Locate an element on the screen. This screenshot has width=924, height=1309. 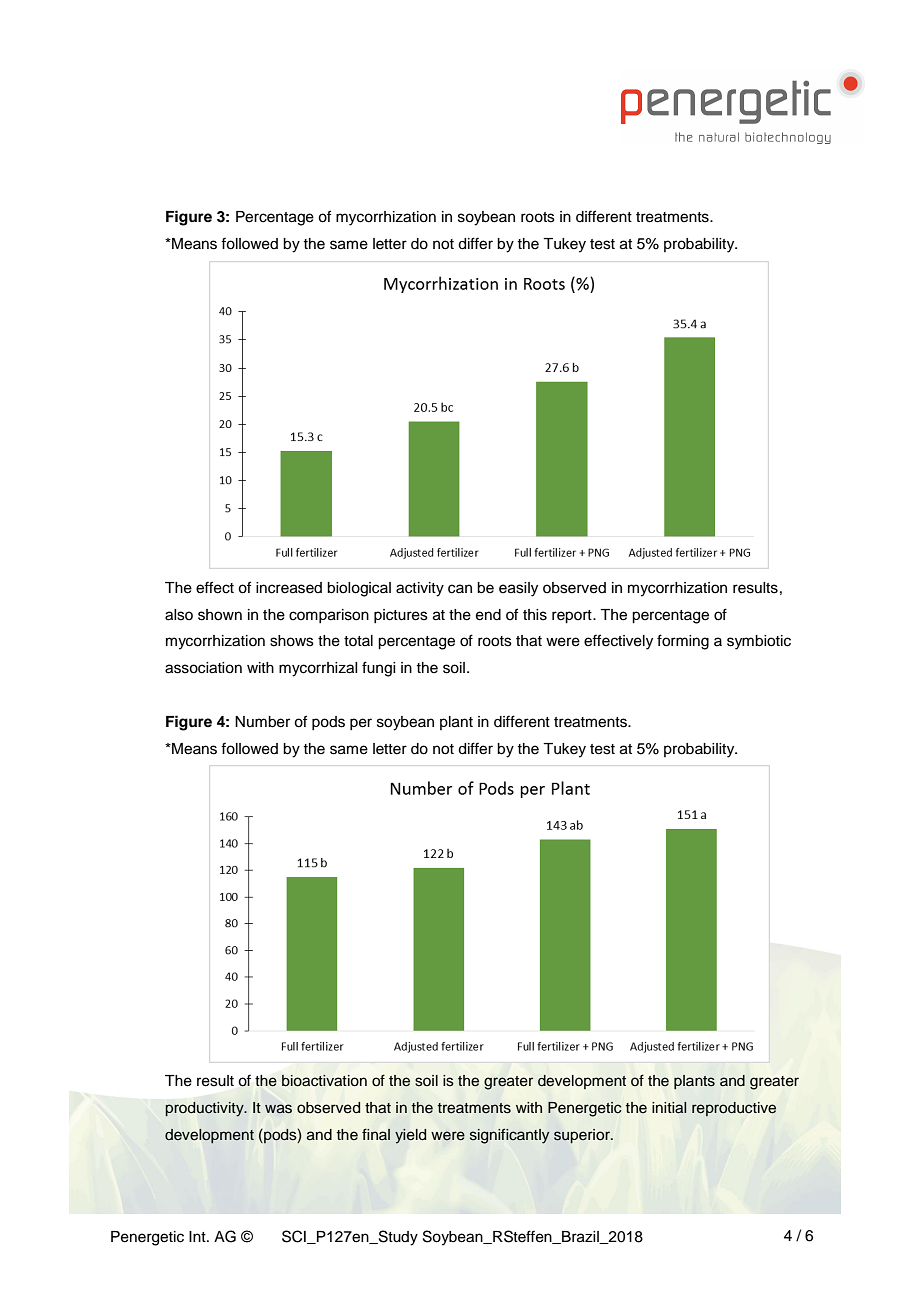
symbiotic is located at coordinates (759, 642).
